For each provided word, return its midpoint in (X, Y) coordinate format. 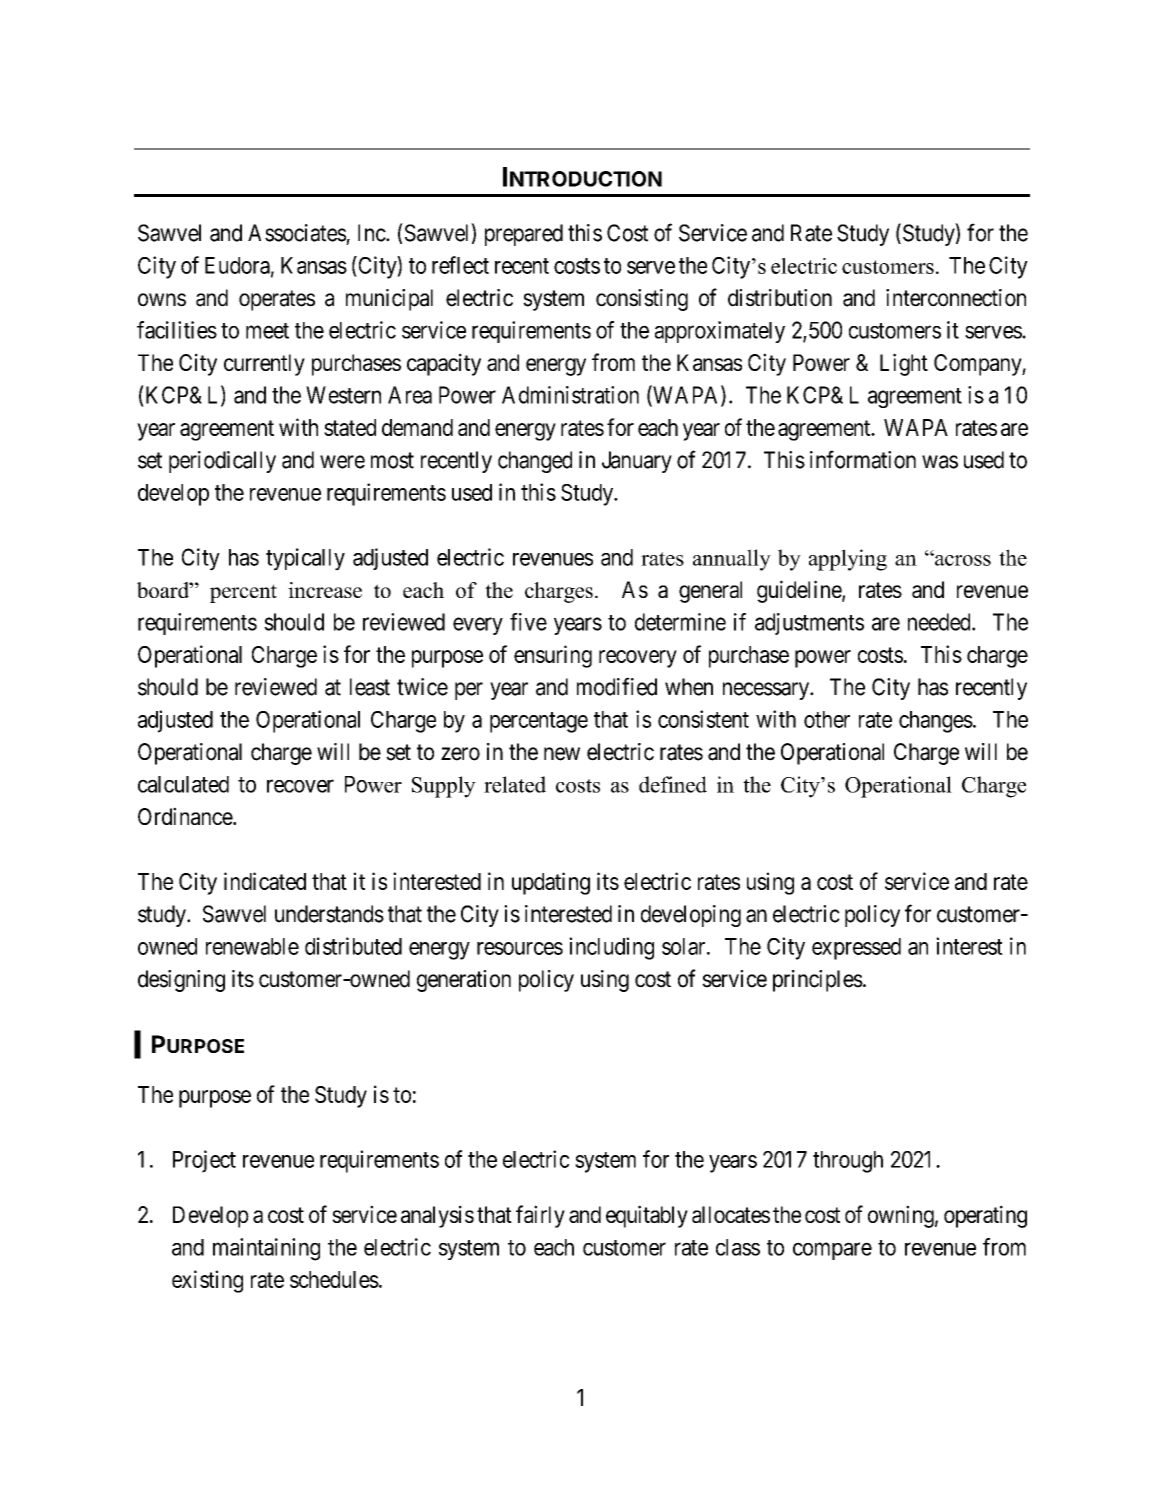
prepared (524, 235)
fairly (540, 1216)
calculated (183, 784)
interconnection (956, 298)
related (515, 784)
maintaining (266, 1249)
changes (936, 722)
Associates (297, 233)
